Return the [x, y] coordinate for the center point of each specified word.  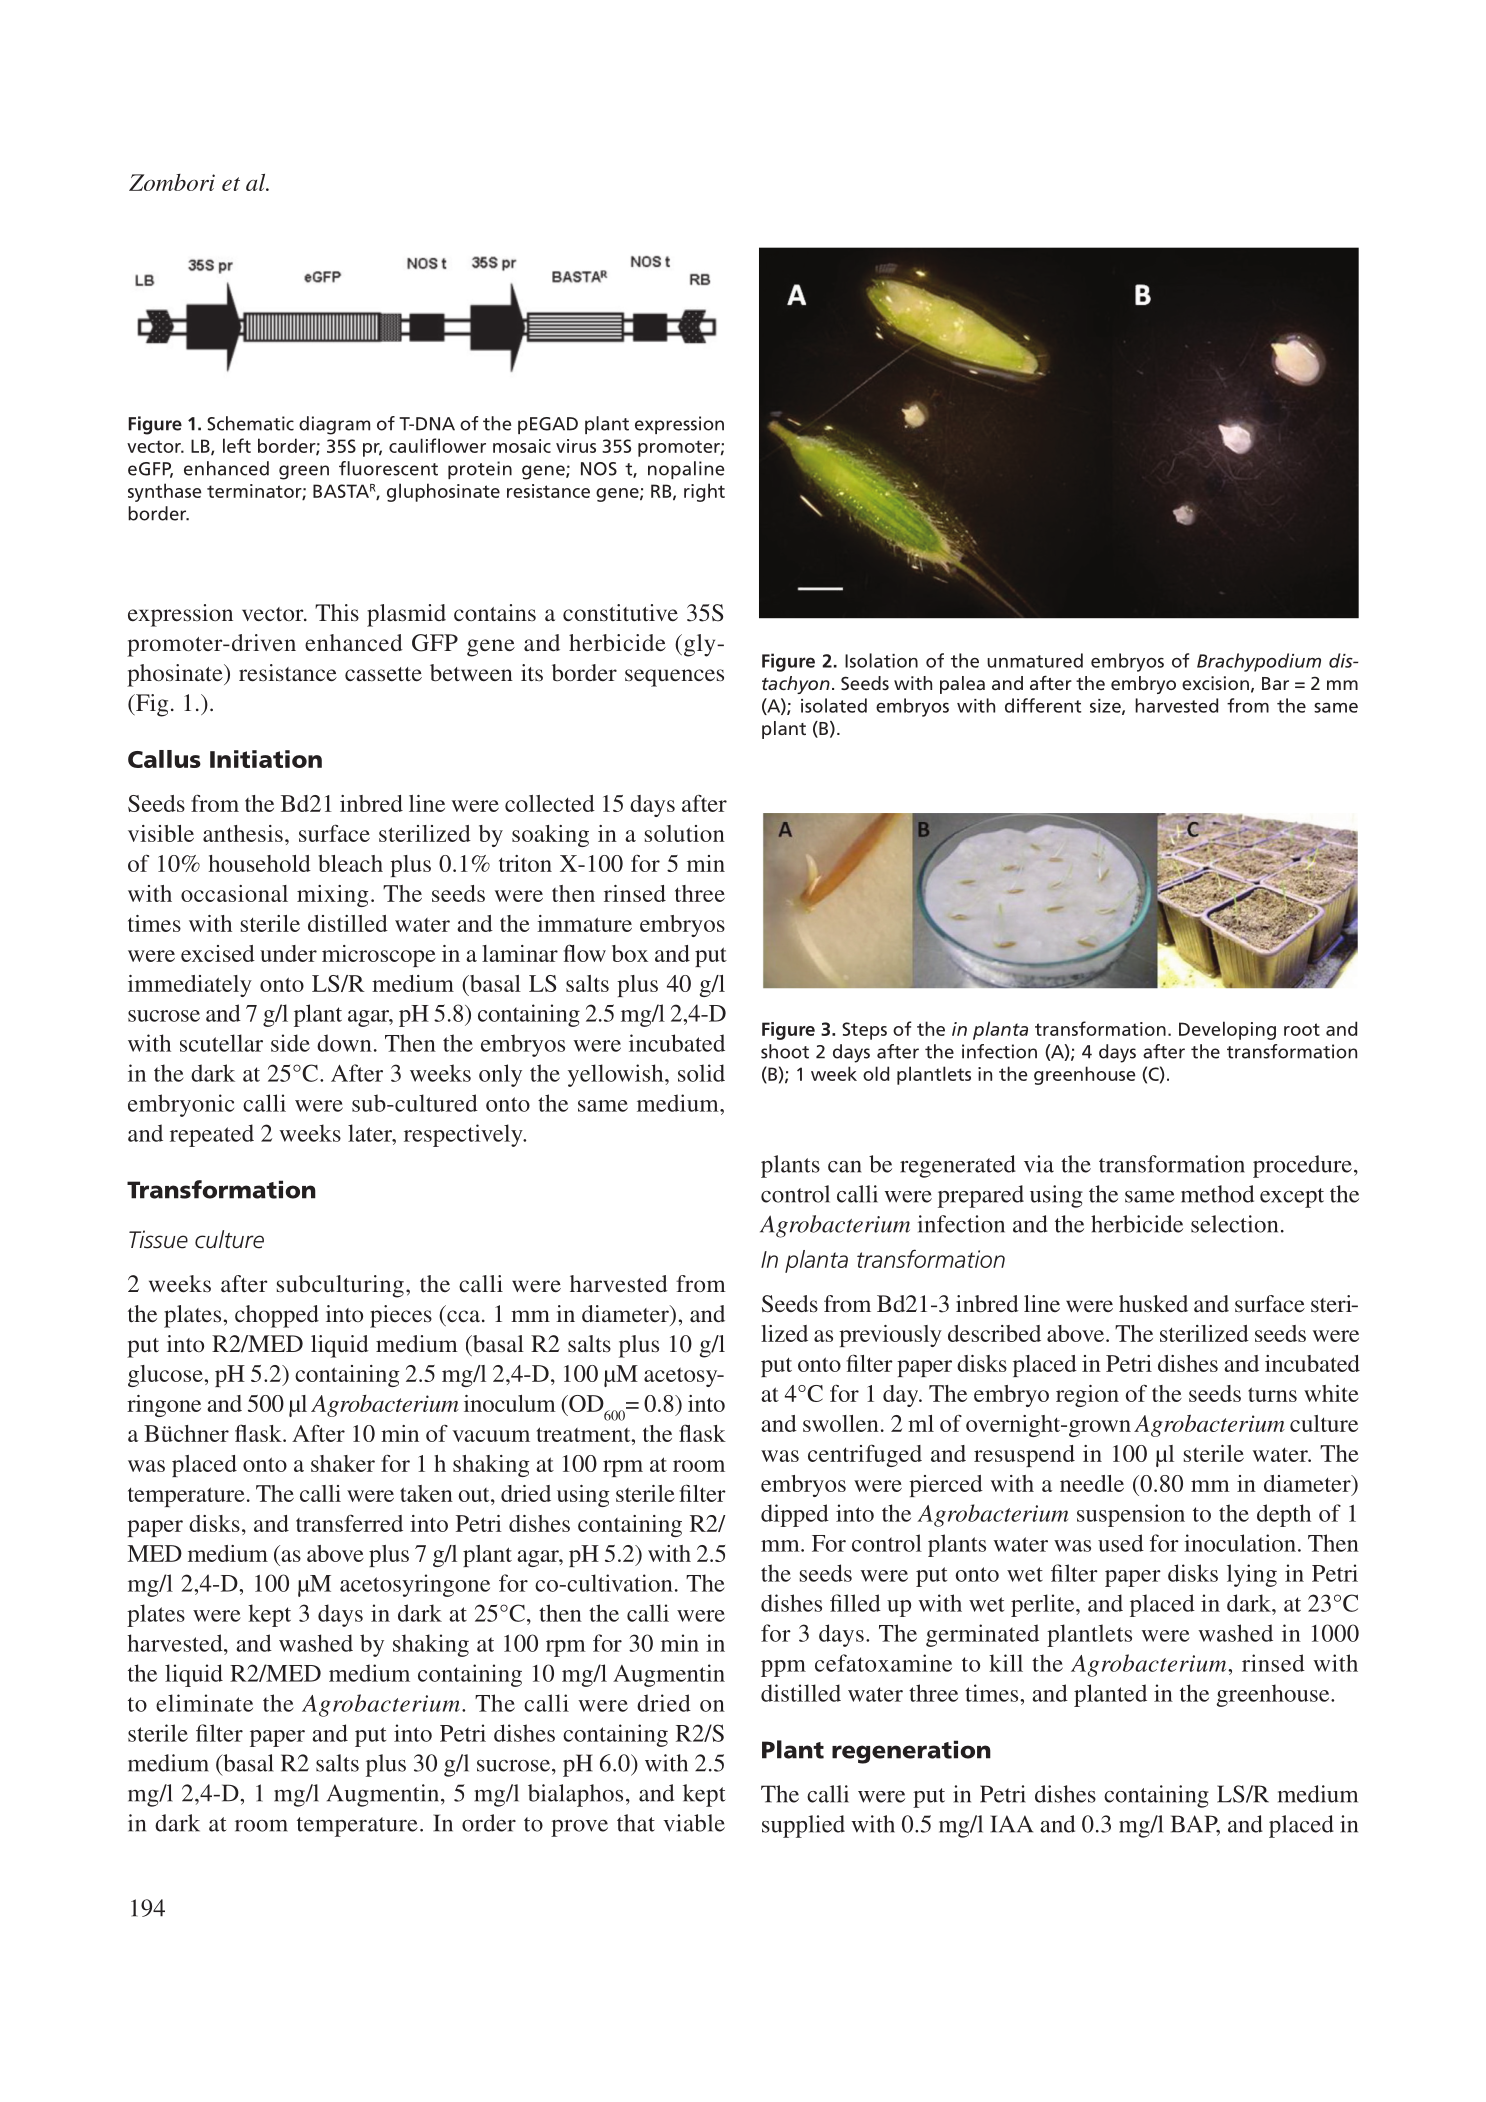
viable [694, 1823]
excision [1215, 683]
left [237, 445]
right [704, 492]
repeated [212, 1135]
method [1217, 1194]
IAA [1011, 1824]
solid [701, 1073]
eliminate [204, 1703]
